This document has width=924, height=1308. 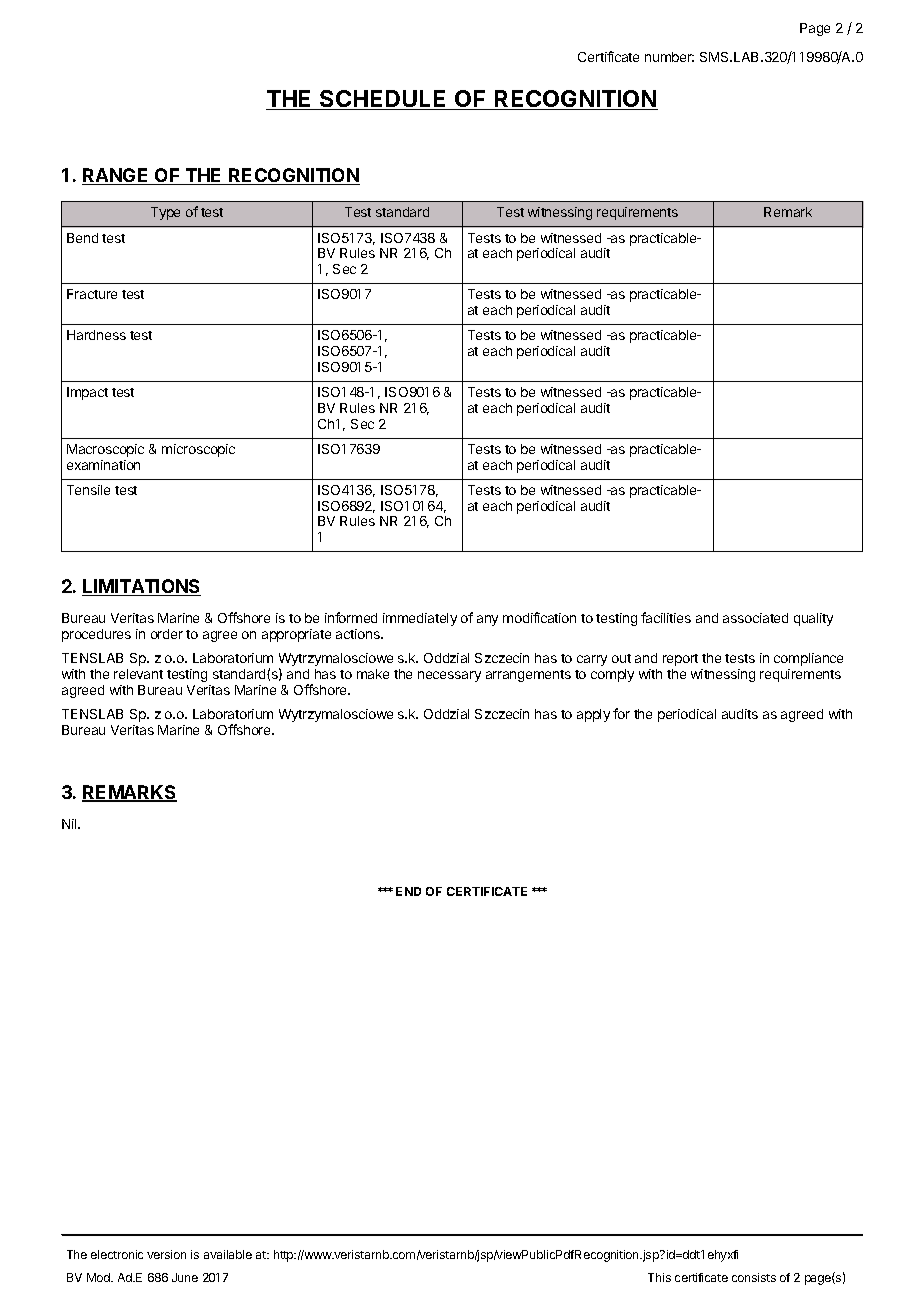 What do you see at coordinates (680, 660) in the document?
I see `report` at bounding box center [680, 660].
